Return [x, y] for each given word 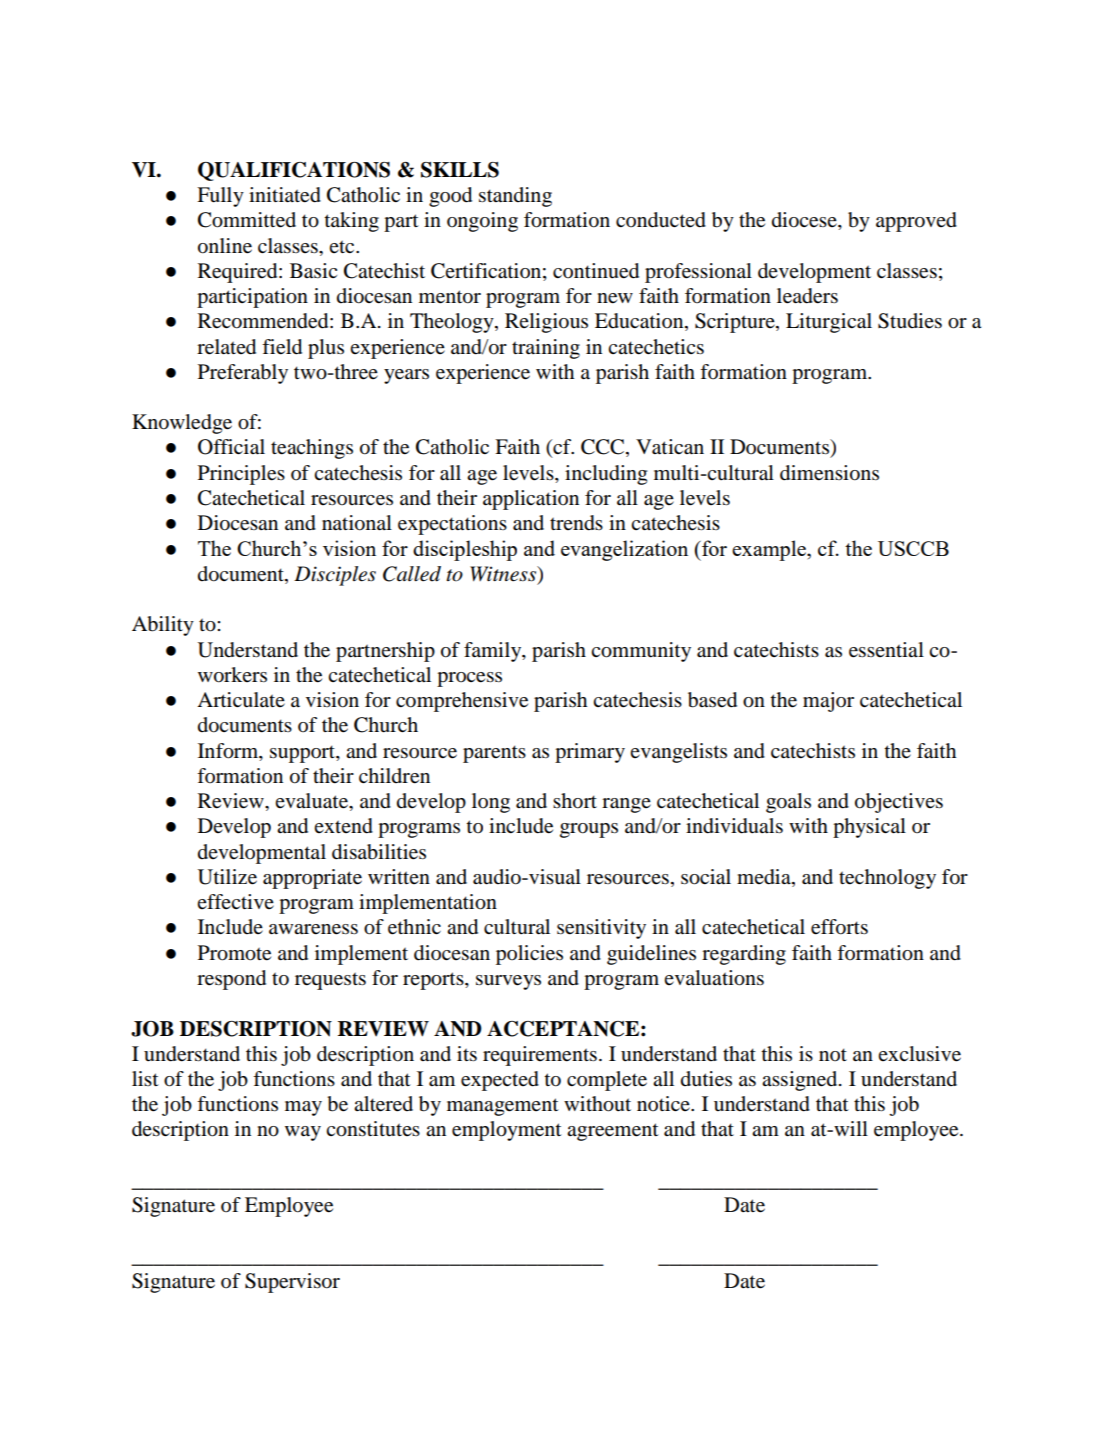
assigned [801, 1081]
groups [589, 830]
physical [869, 828]
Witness [504, 575]
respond [231, 980]
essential [886, 650]
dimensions [829, 473]
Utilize [227, 877]
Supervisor [292, 1283]
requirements [540, 1056]
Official [231, 447]
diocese [805, 221]
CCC [604, 448]
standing [515, 197]
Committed [247, 220]
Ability [163, 626]
